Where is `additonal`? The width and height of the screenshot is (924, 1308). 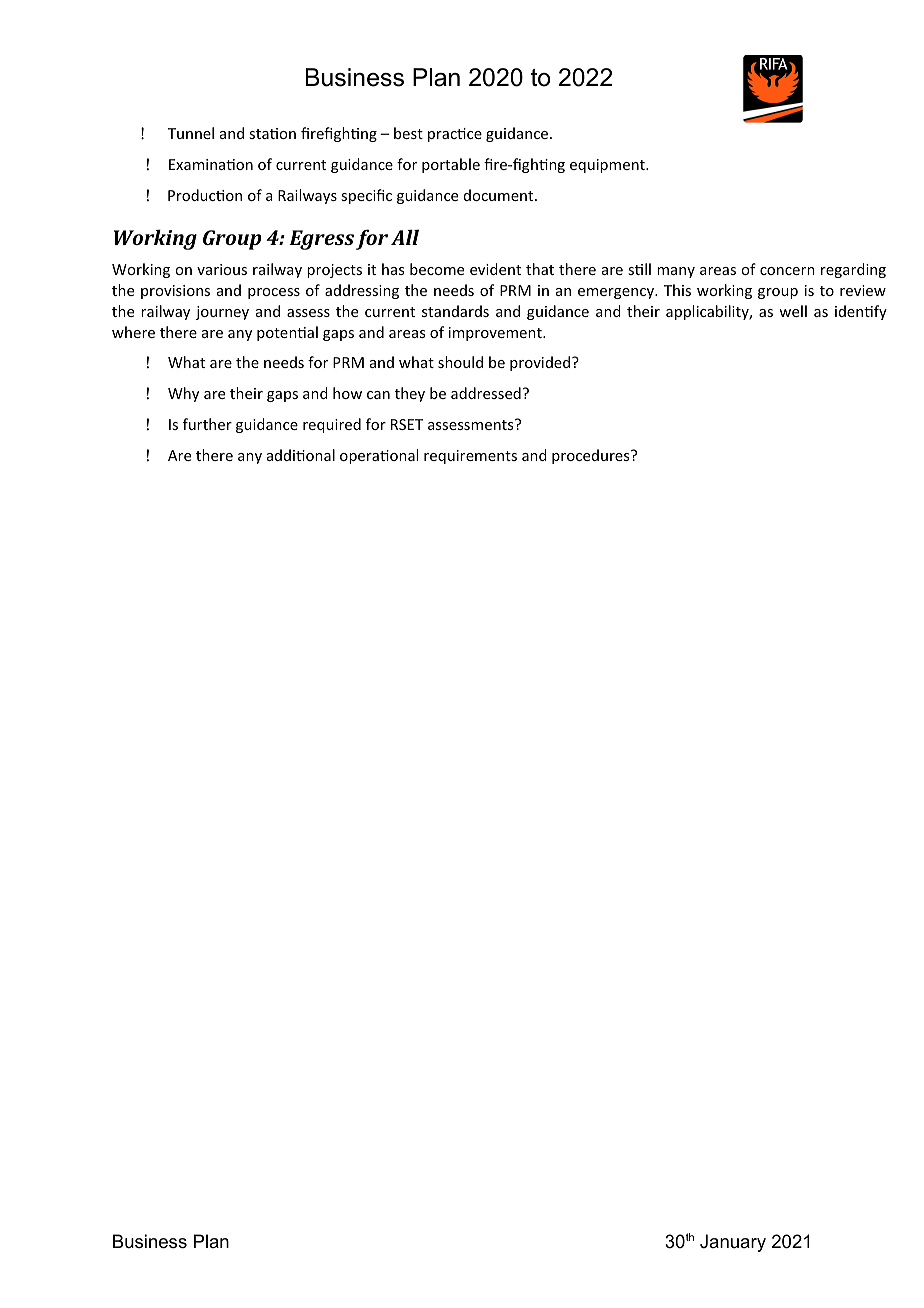 additonal is located at coordinates (301, 455).
